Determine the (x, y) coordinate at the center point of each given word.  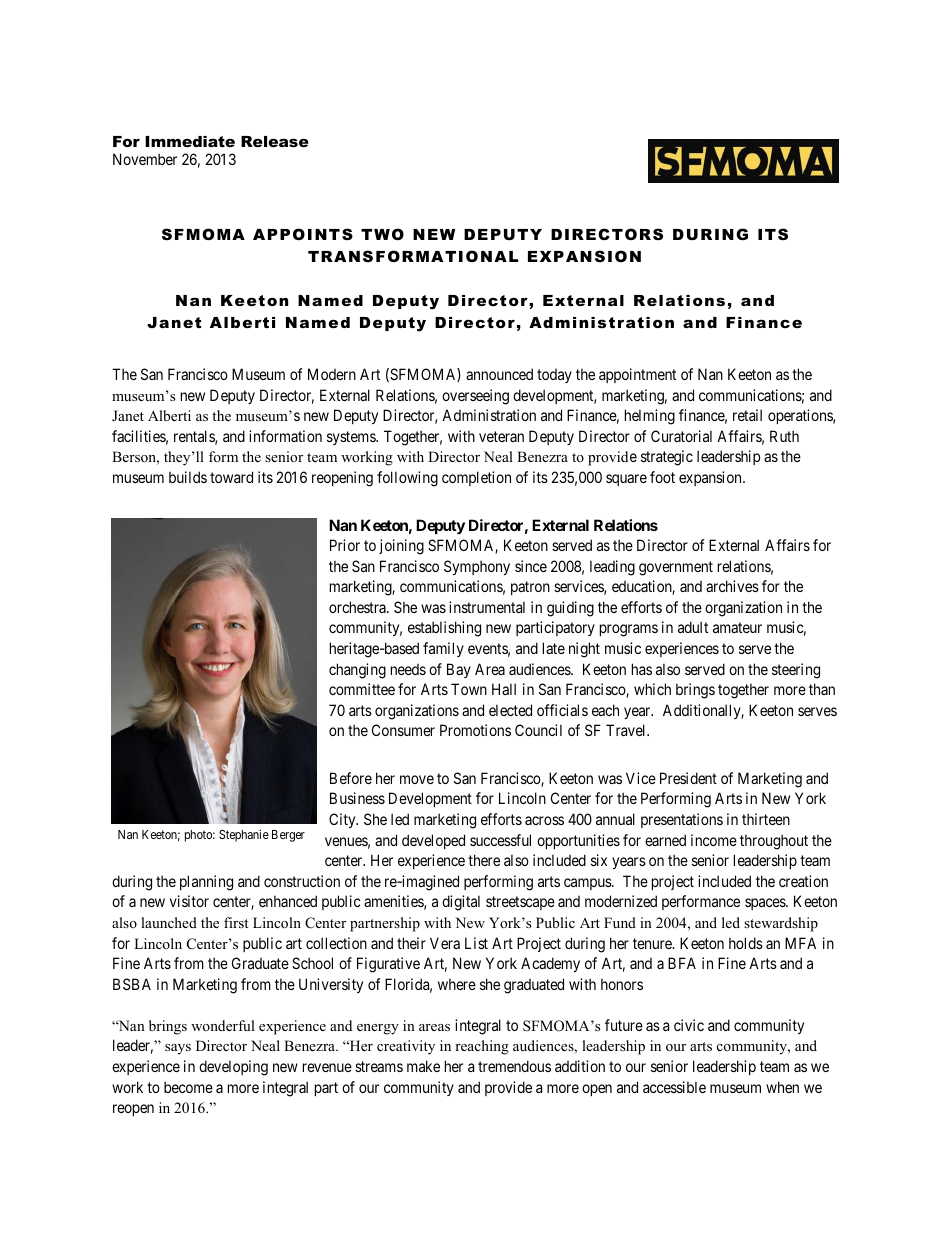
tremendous (514, 1066)
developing (233, 1068)
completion (476, 478)
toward (231, 477)
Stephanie (244, 835)
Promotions (475, 730)
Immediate (190, 141)
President (688, 778)
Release (275, 141)
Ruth (784, 436)
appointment (637, 375)
